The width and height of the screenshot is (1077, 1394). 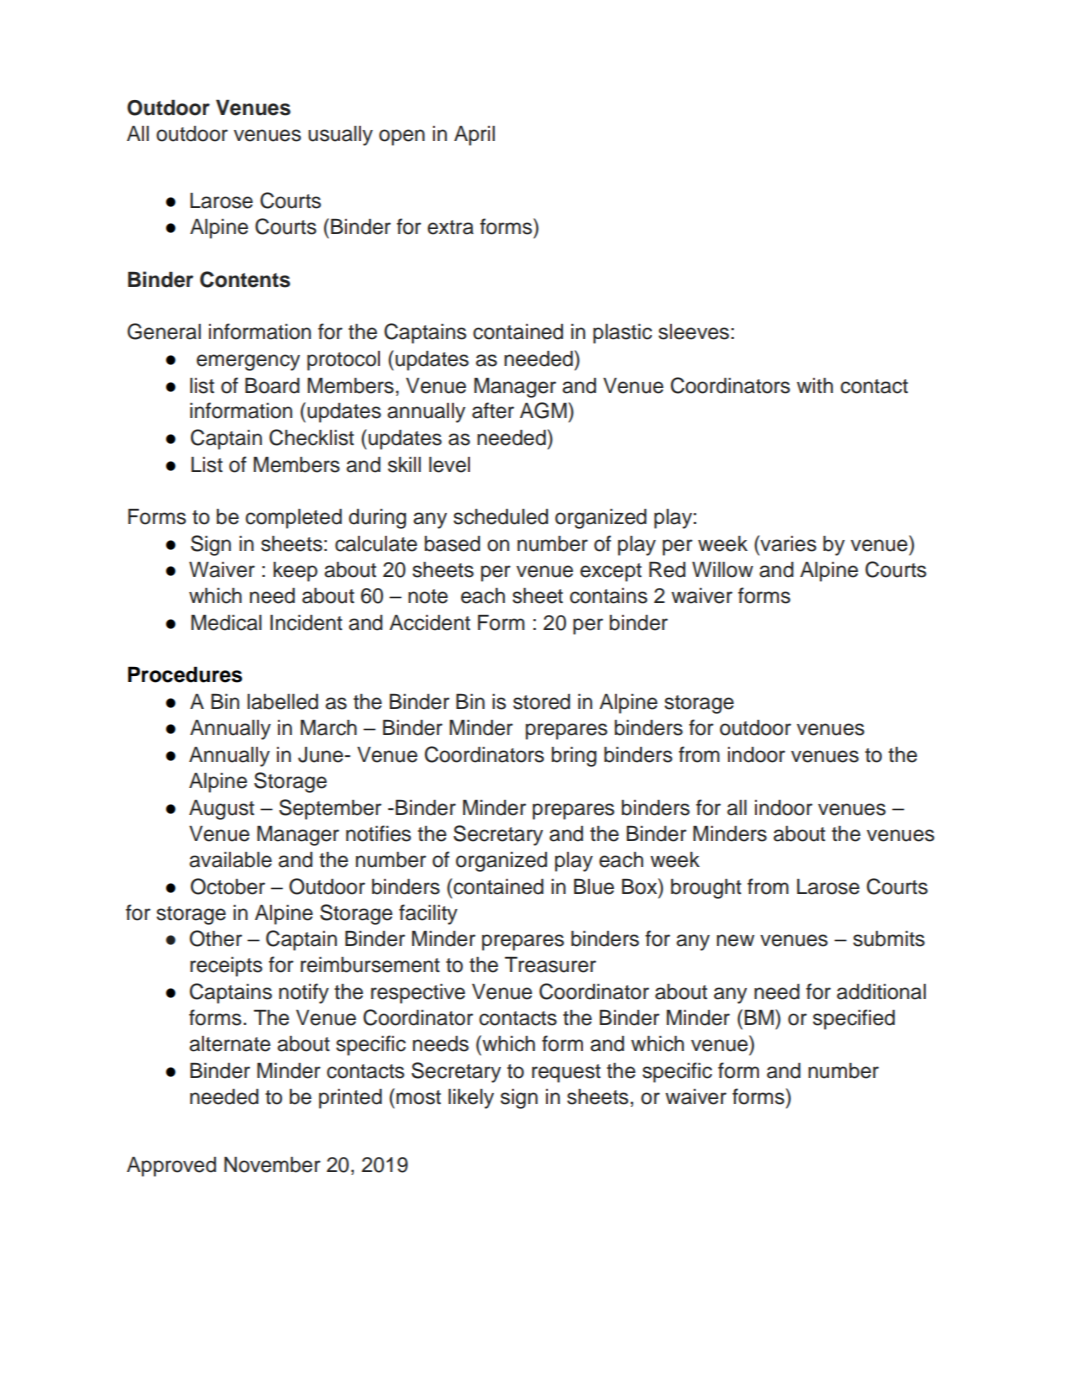 I want to click on stored, so click(x=541, y=702).
